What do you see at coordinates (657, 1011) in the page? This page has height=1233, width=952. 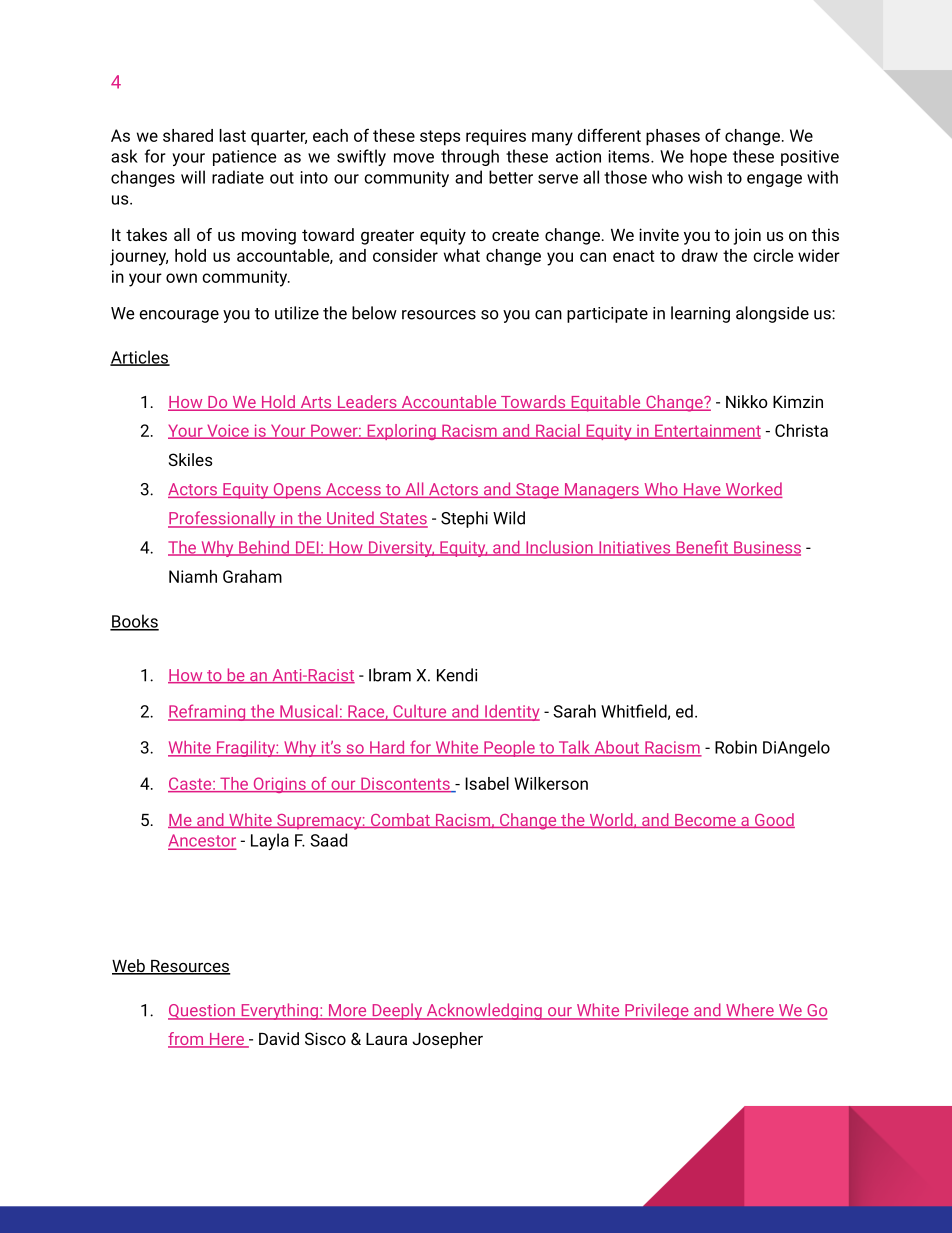 I see `Privilege` at bounding box center [657, 1011].
